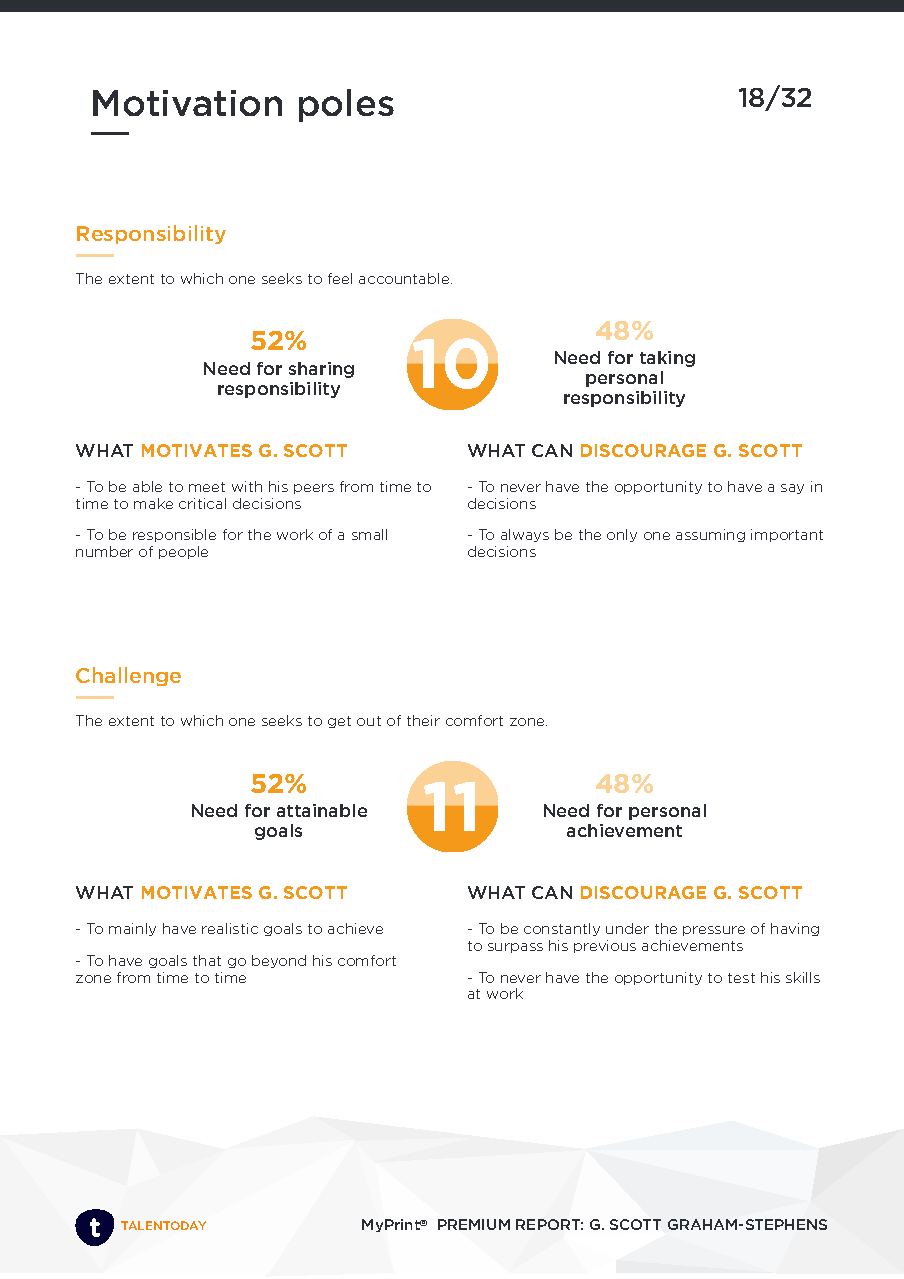 This screenshot has width=904, height=1279. I want to click on Motivation, so click(187, 103).
